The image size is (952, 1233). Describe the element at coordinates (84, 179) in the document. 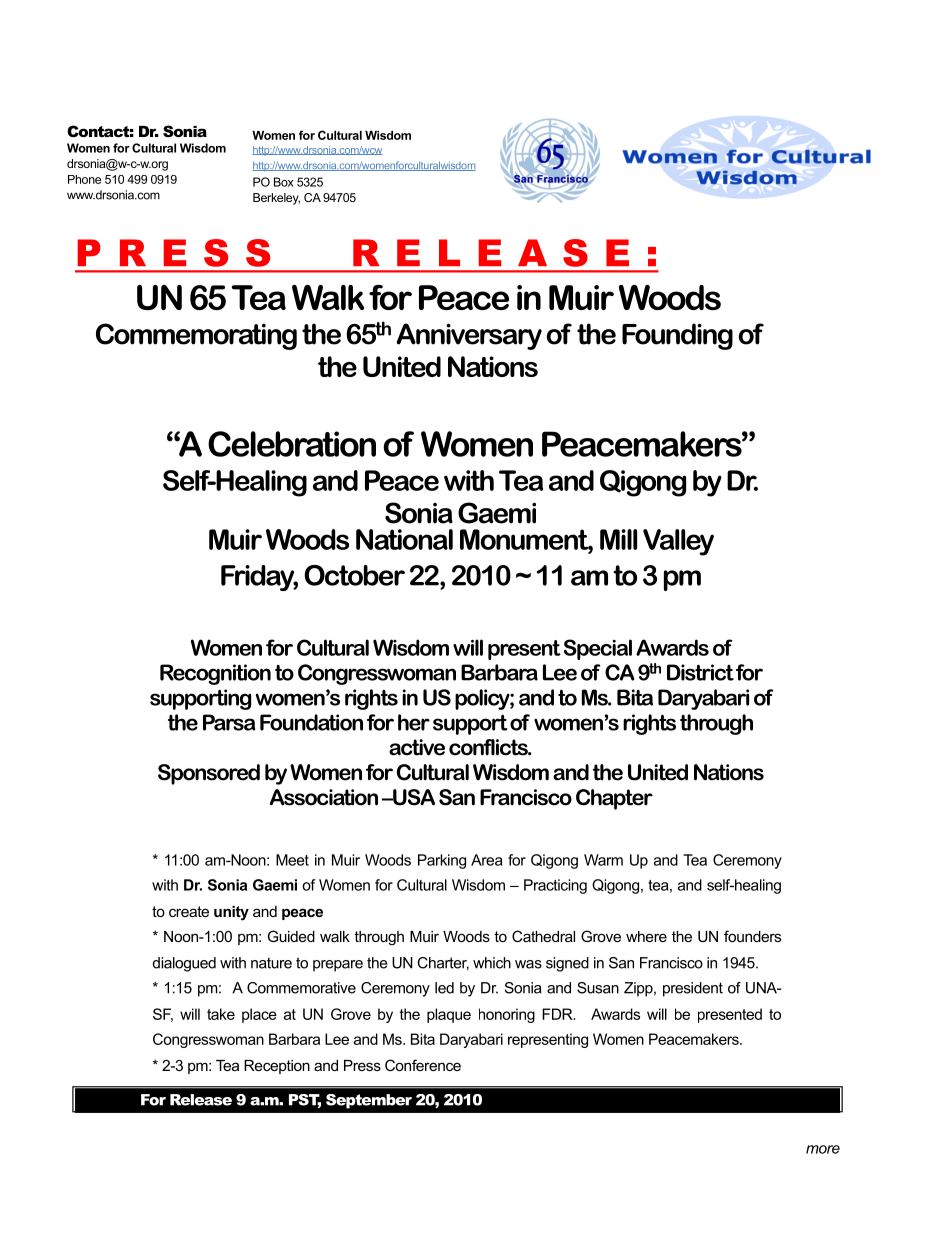

I see `Phone` at that location.
